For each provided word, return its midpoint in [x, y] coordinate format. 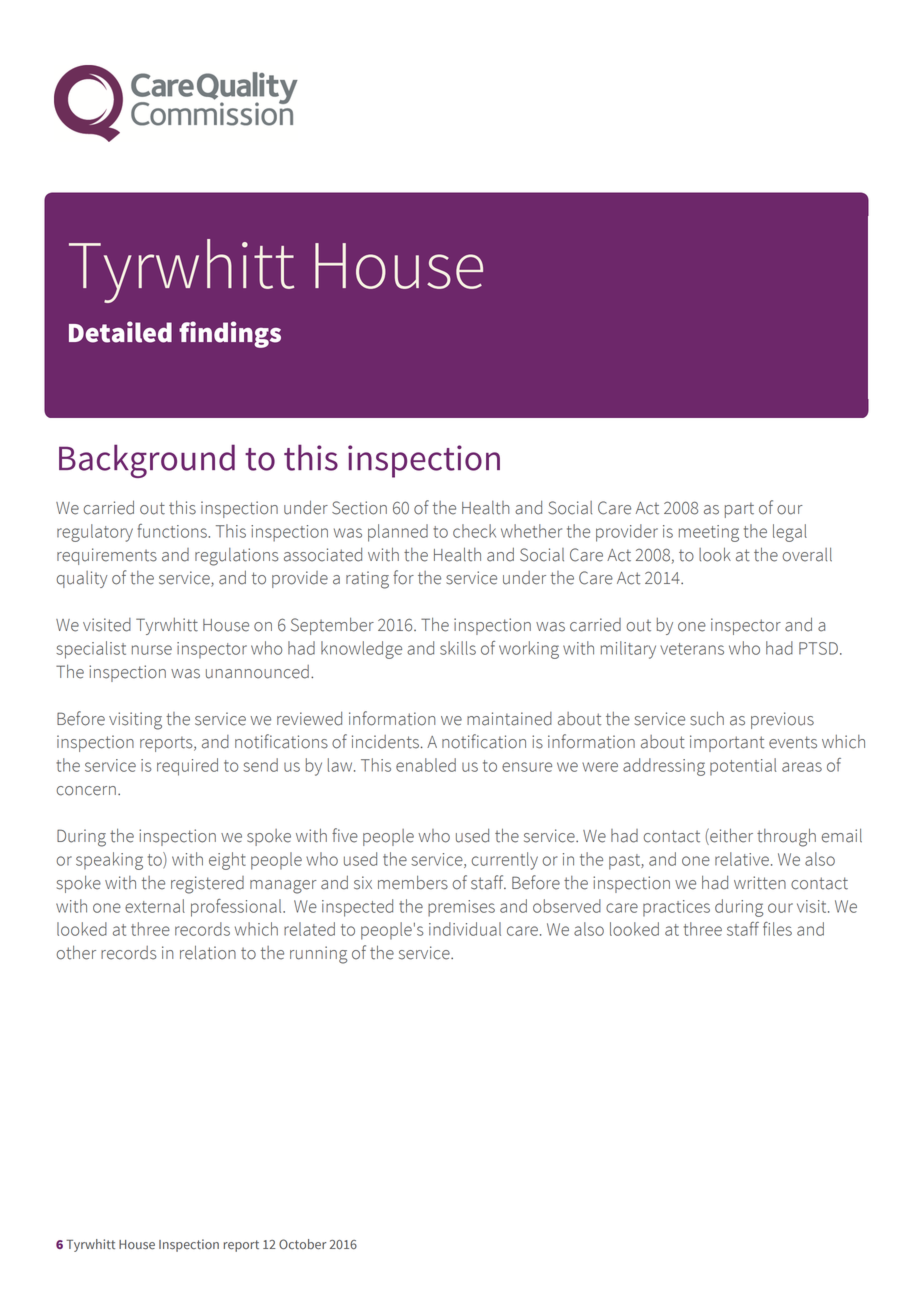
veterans [692, 649]
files [777, 929]
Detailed [120, 332]
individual [465, 929]
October [303, 1244]
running [319, 955]
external [155, 906]
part [739, 510]
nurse [152, 650]
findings [230, 334]
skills [458, 648]
